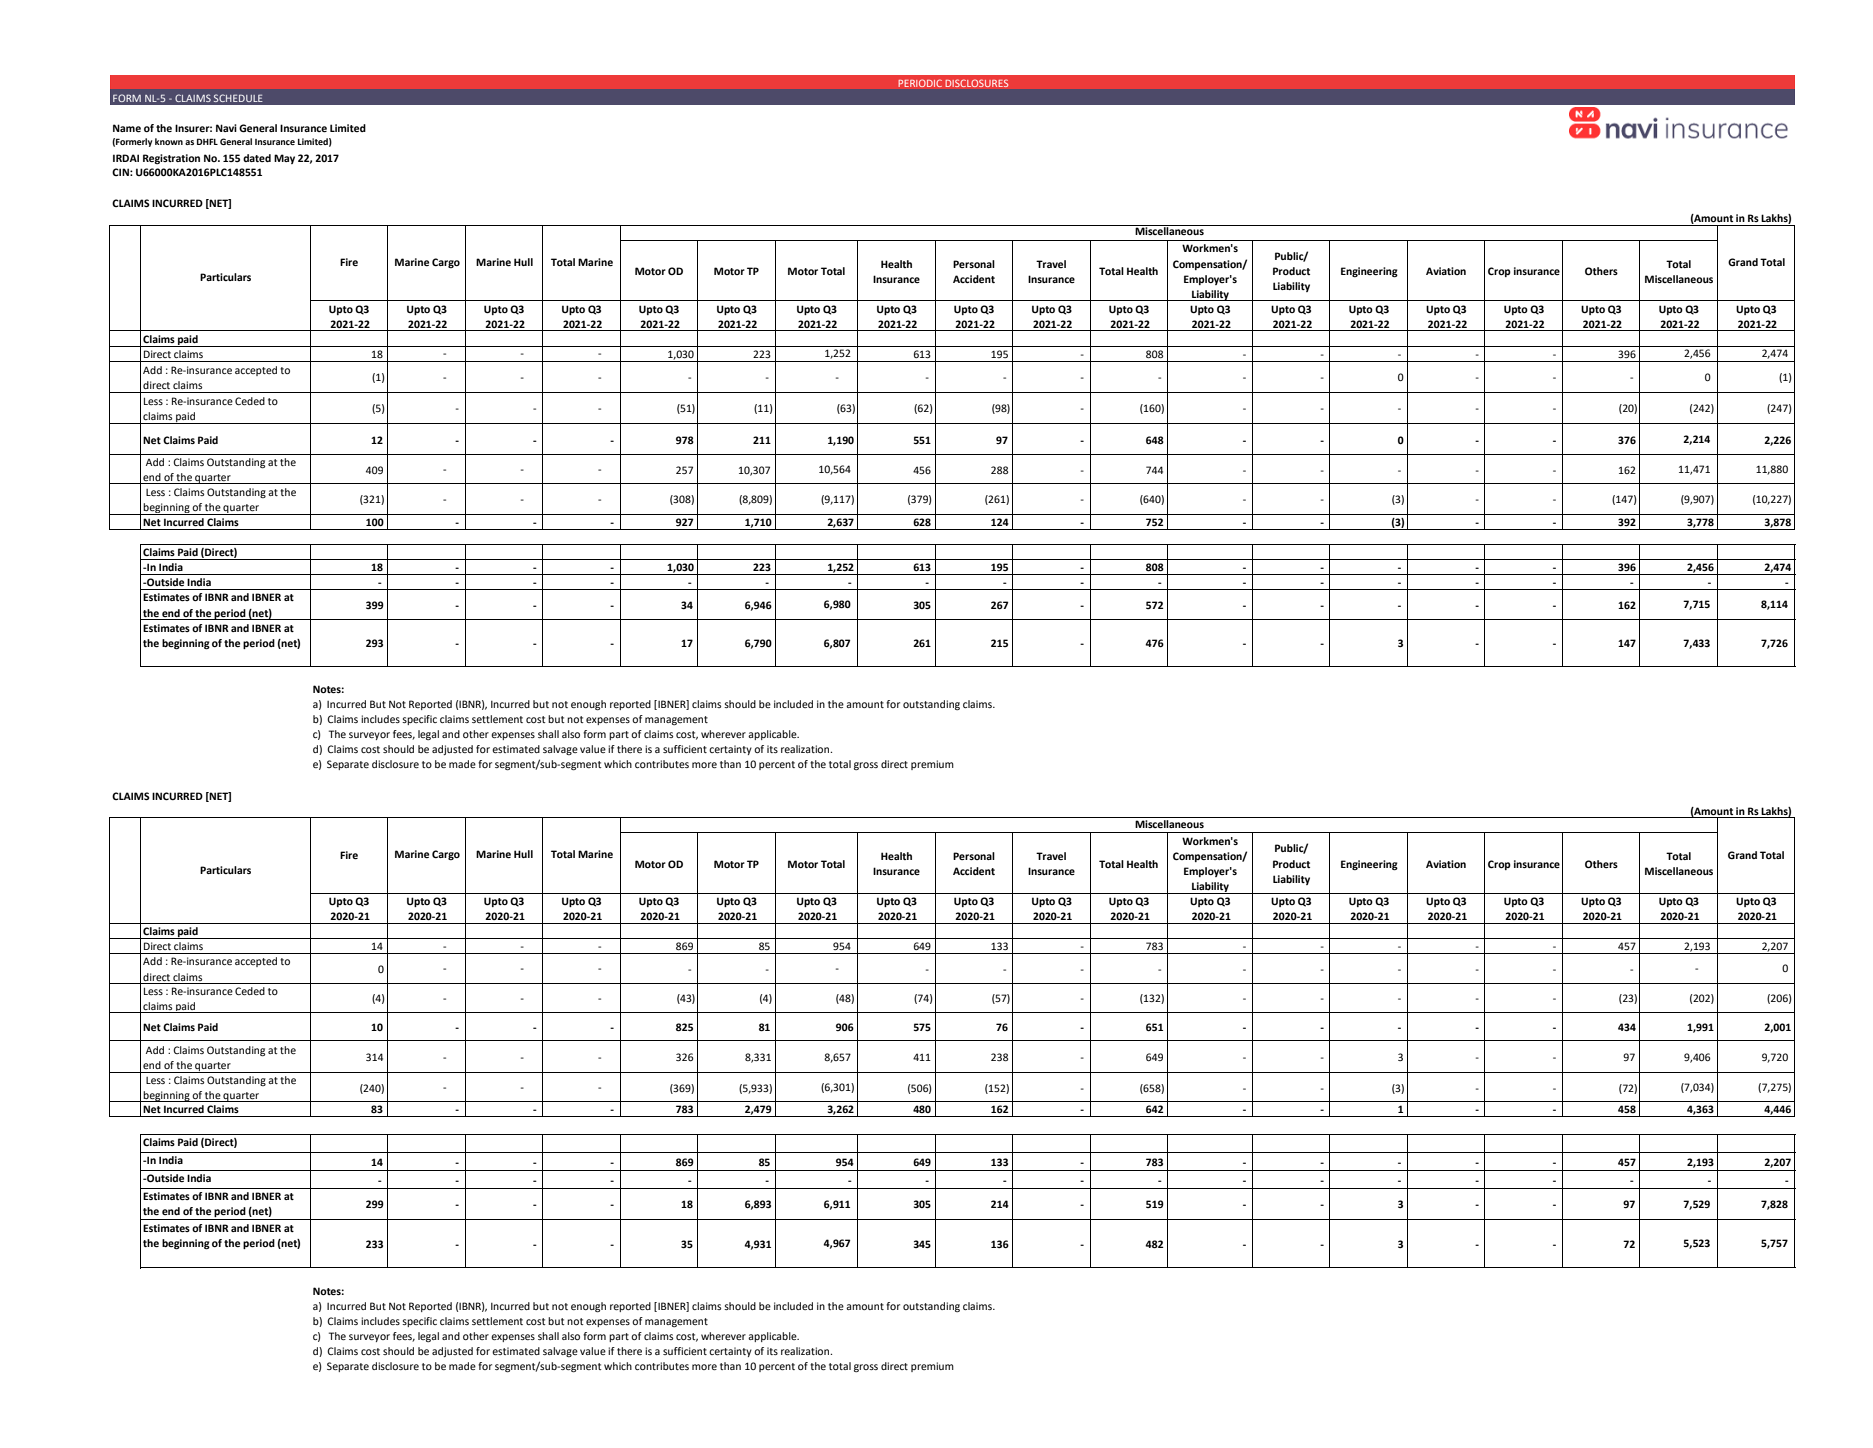  Describe the element at coordinates (257, 158) in the screenshot. I see `dated` at that location.
